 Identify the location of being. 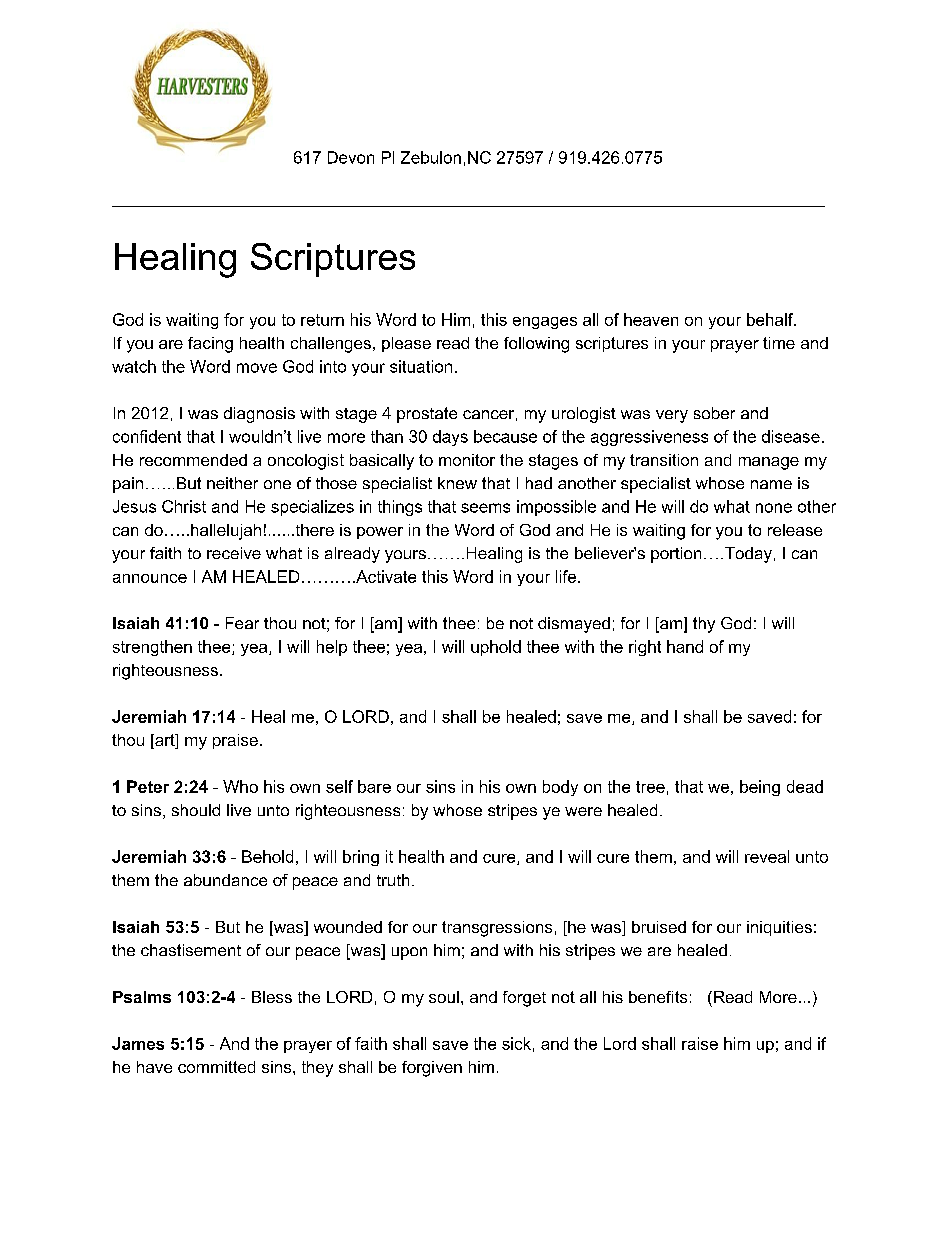
(760, 788).
